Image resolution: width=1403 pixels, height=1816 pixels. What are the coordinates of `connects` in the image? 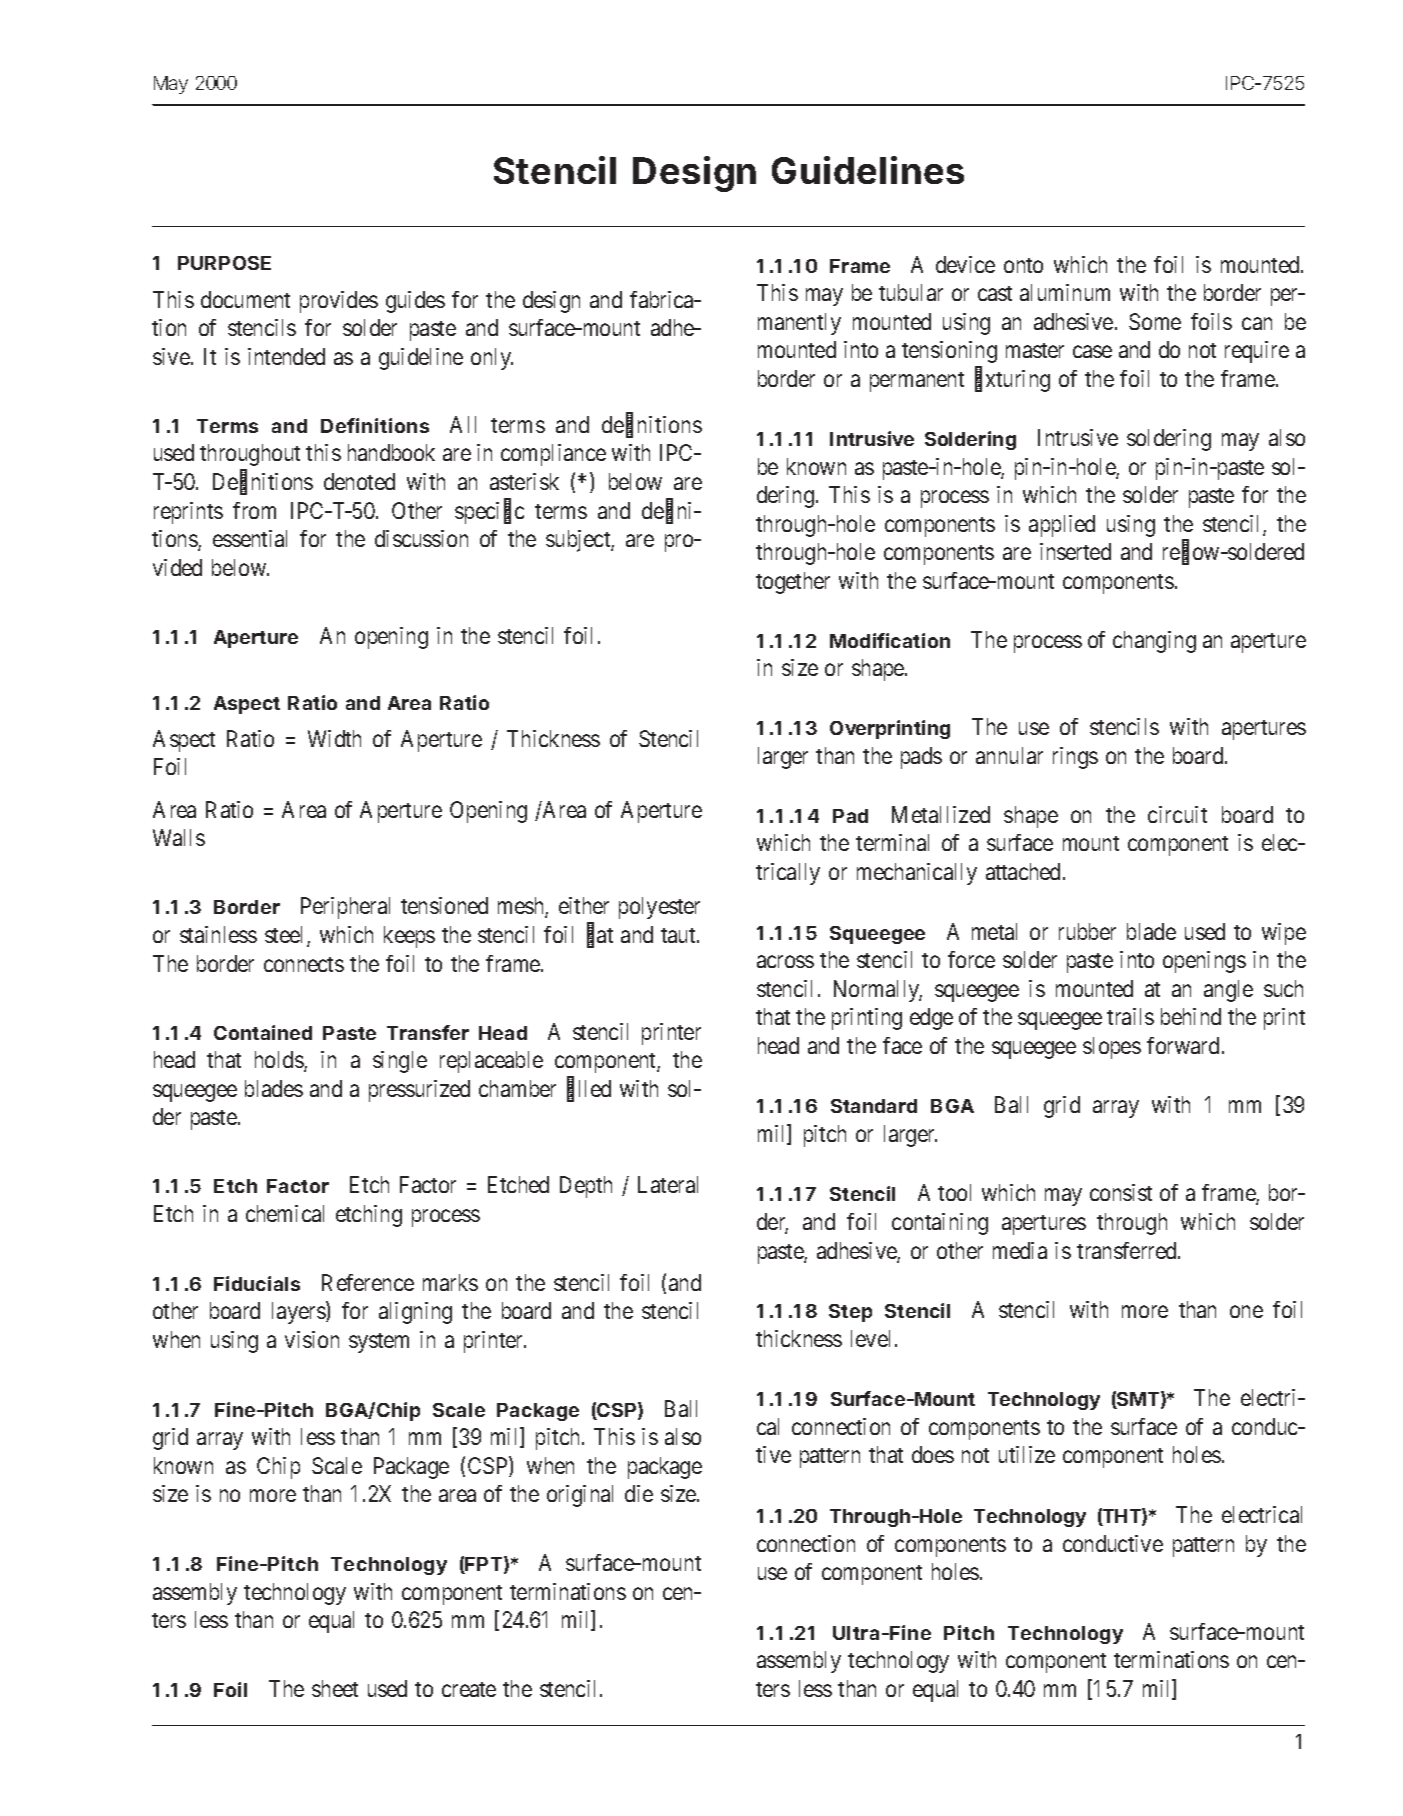 It's located at (304, 964).
